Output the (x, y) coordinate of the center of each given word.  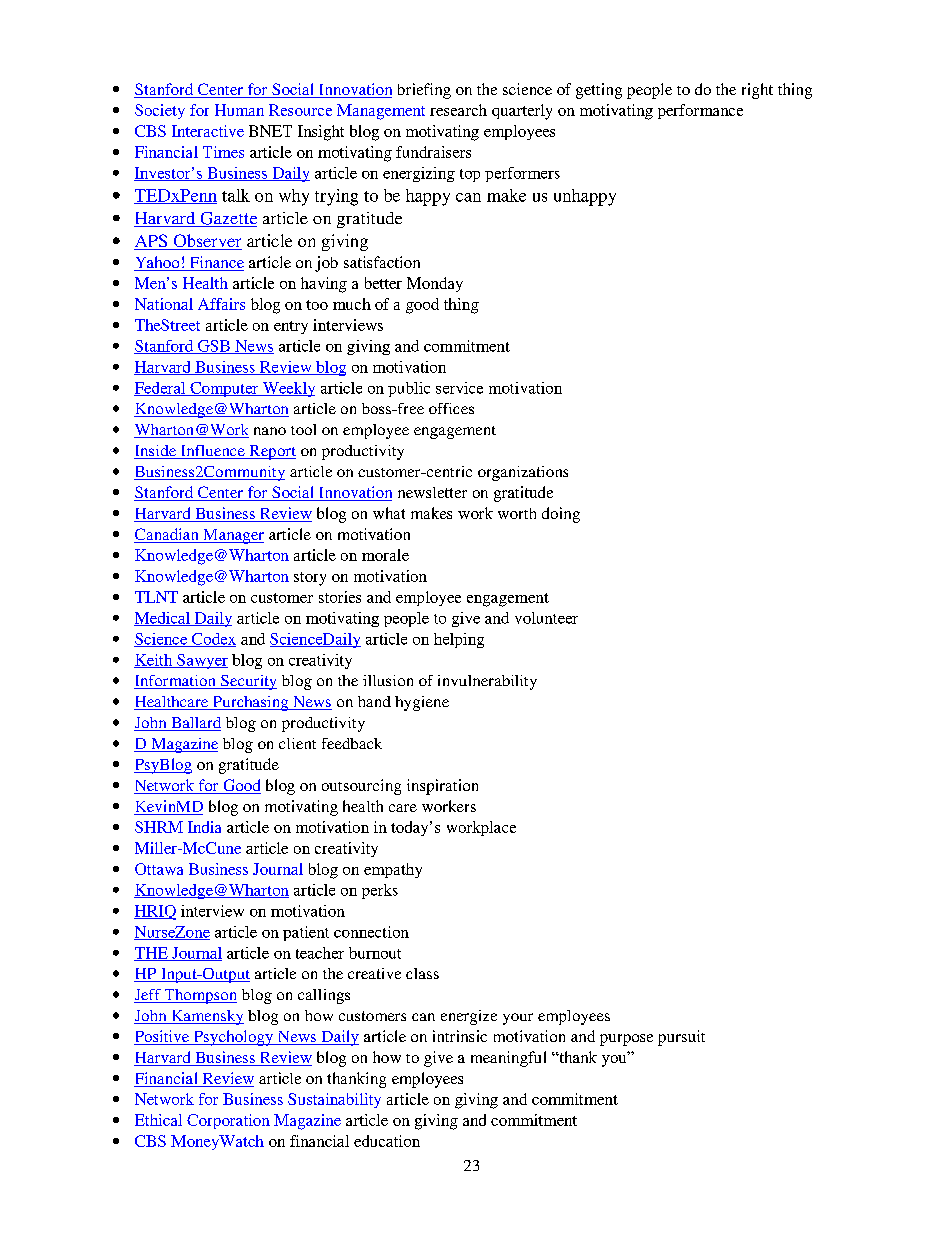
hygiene (422, 703)
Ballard (195, 724)
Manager (232, 536)
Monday (435, 284)
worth (517, 513)
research (458, 110)
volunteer (546, 618)
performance (700, 111)
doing (561, 515)
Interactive (208, 131)
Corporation (228, 1121)
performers (522, 174)
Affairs (221, 304)
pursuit (681, 1038)
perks (380, 891)
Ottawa (159, 869)
